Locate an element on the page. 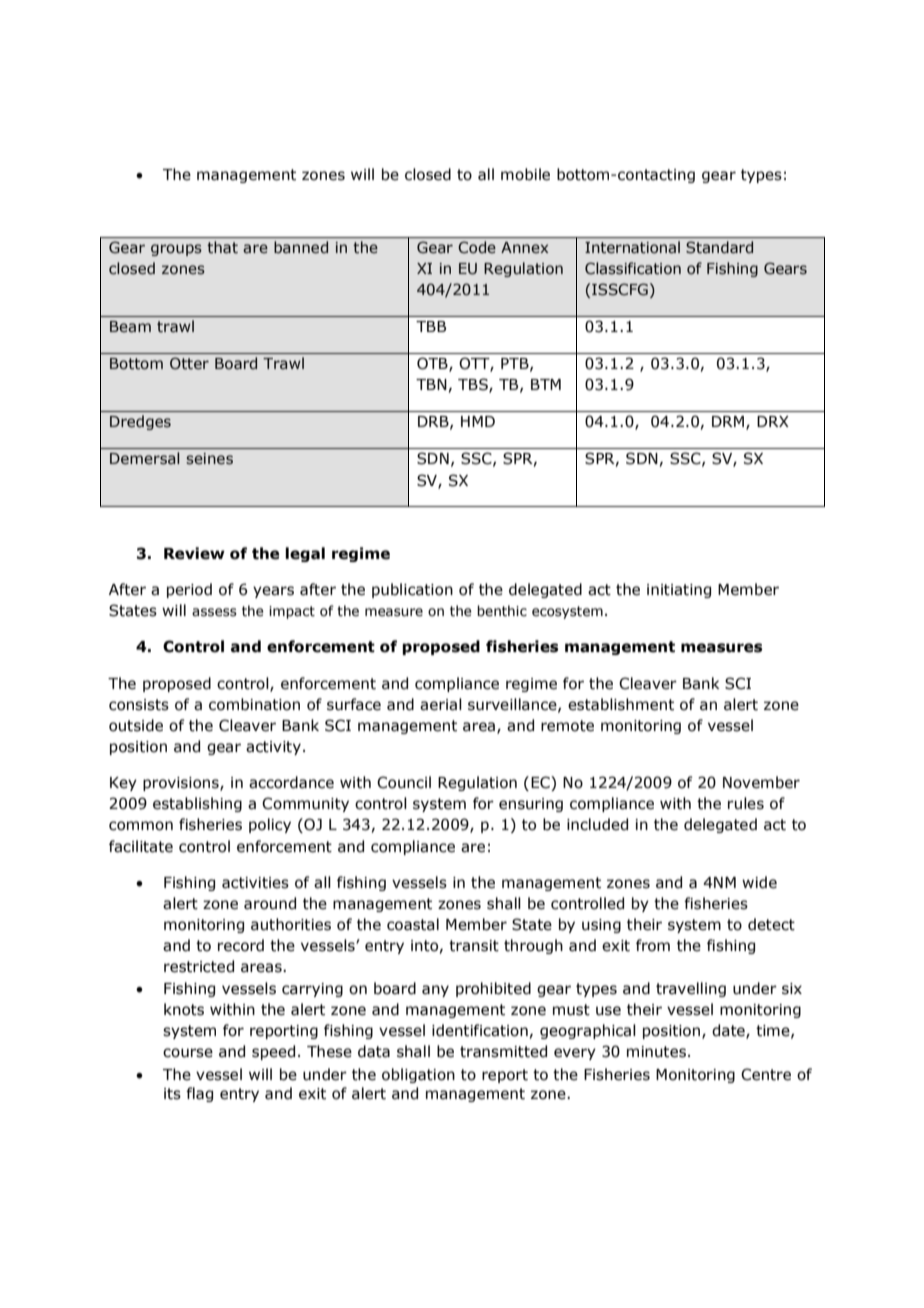 The image size is (924, 1308). wide is located at coordinates (759, 882).
